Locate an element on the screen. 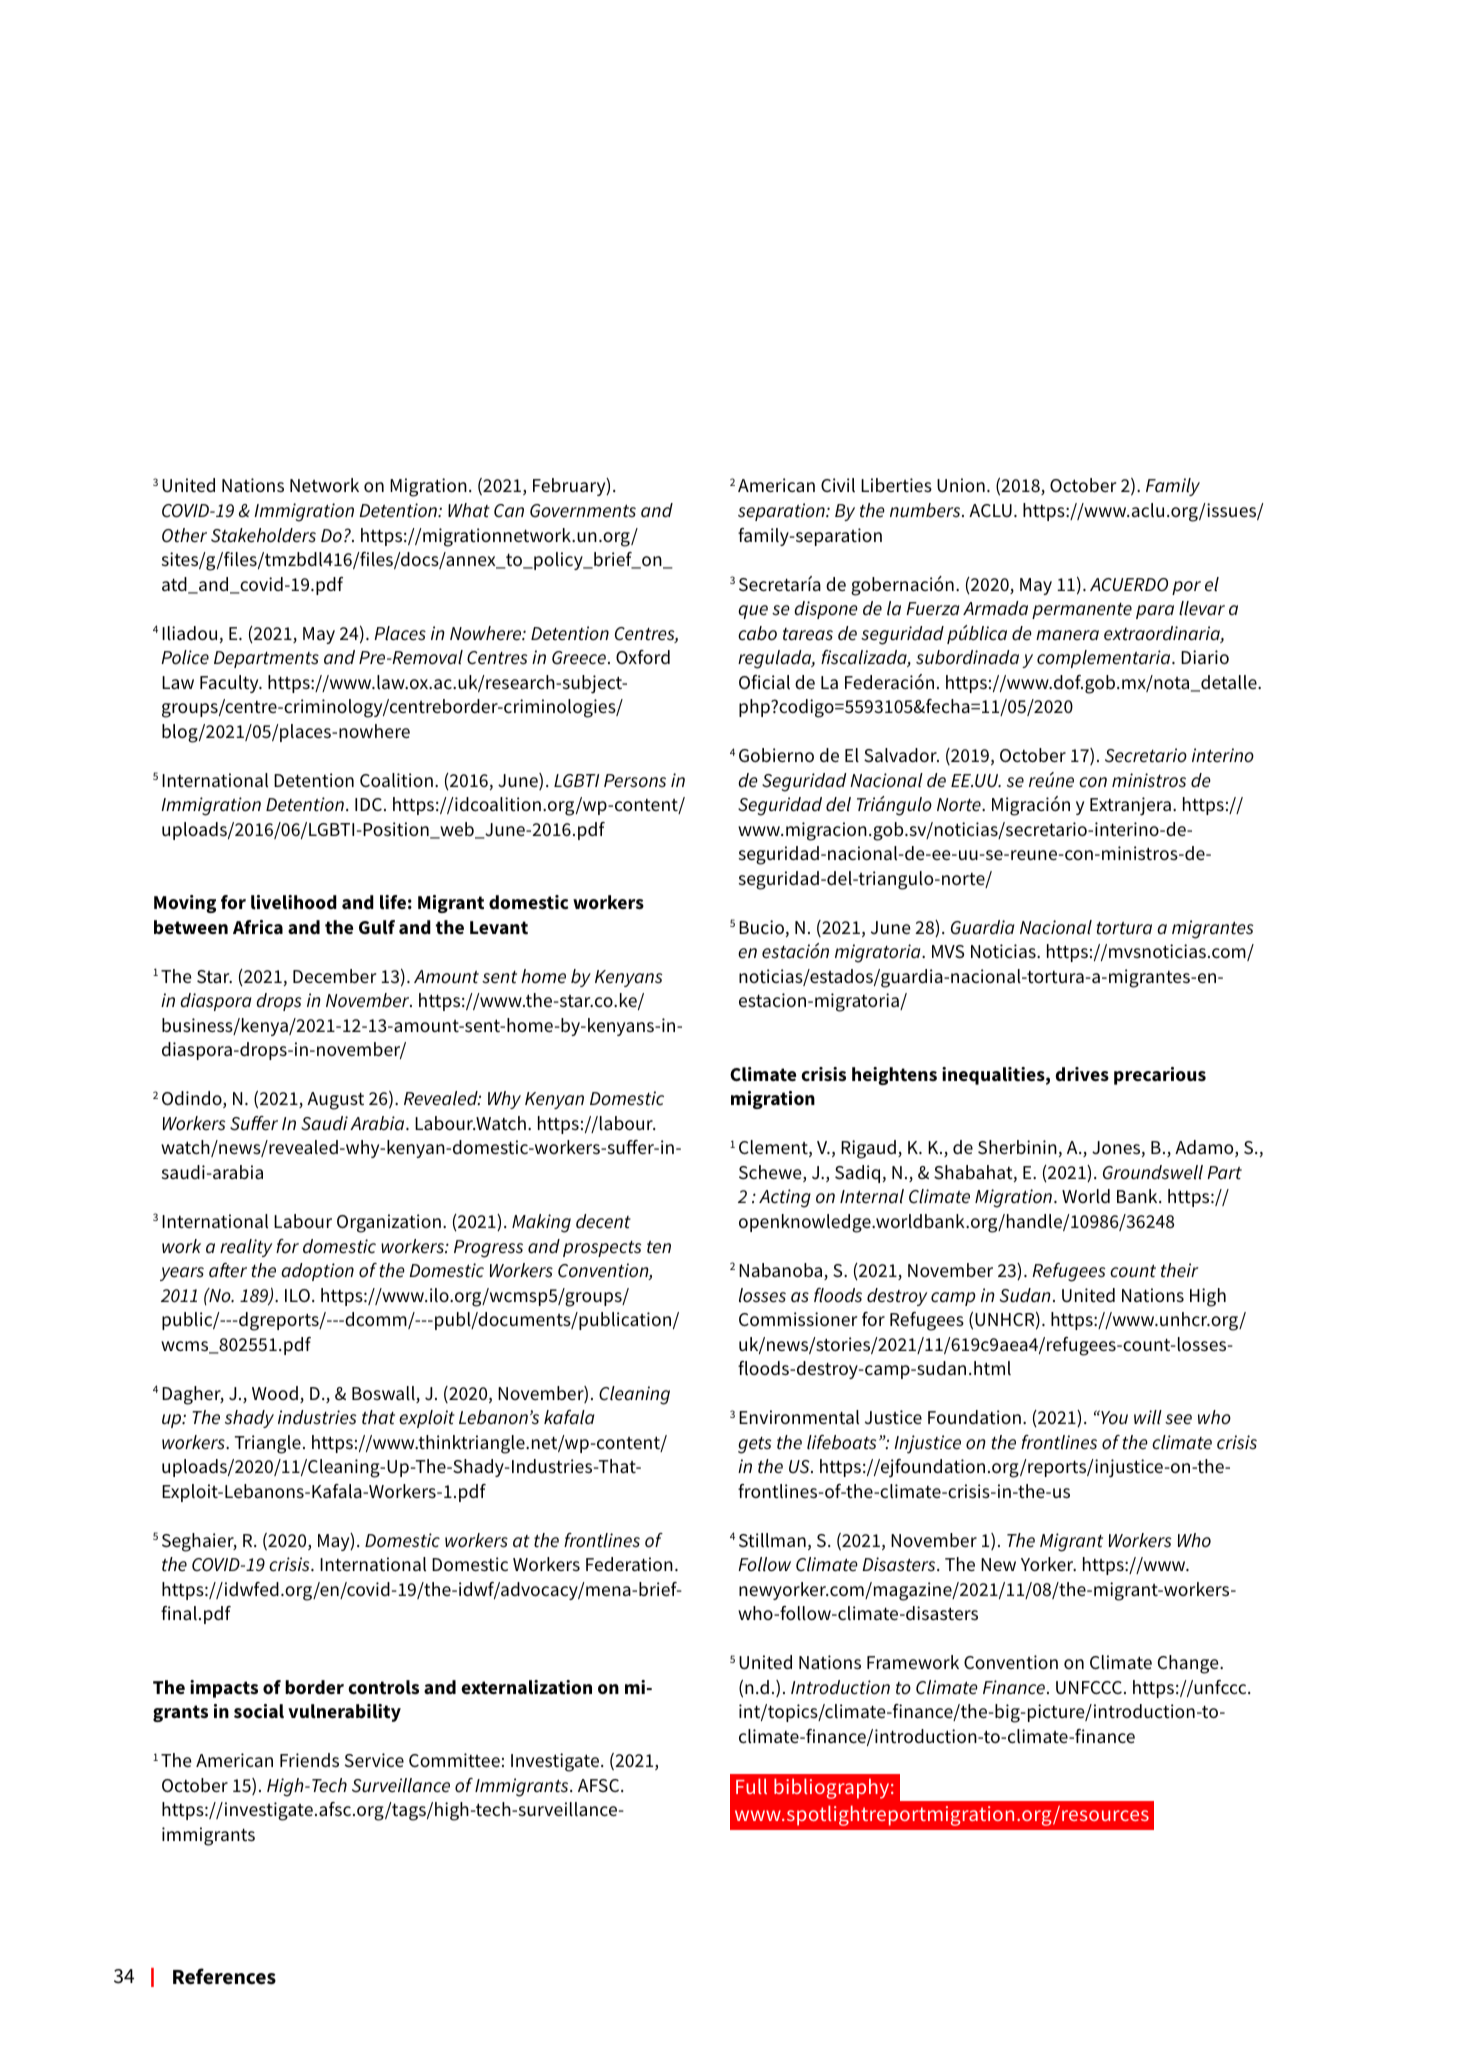 Image resolution: width=1460 pixels, height=2064 pixels. Change is located at coordinates (1189, 1664).
